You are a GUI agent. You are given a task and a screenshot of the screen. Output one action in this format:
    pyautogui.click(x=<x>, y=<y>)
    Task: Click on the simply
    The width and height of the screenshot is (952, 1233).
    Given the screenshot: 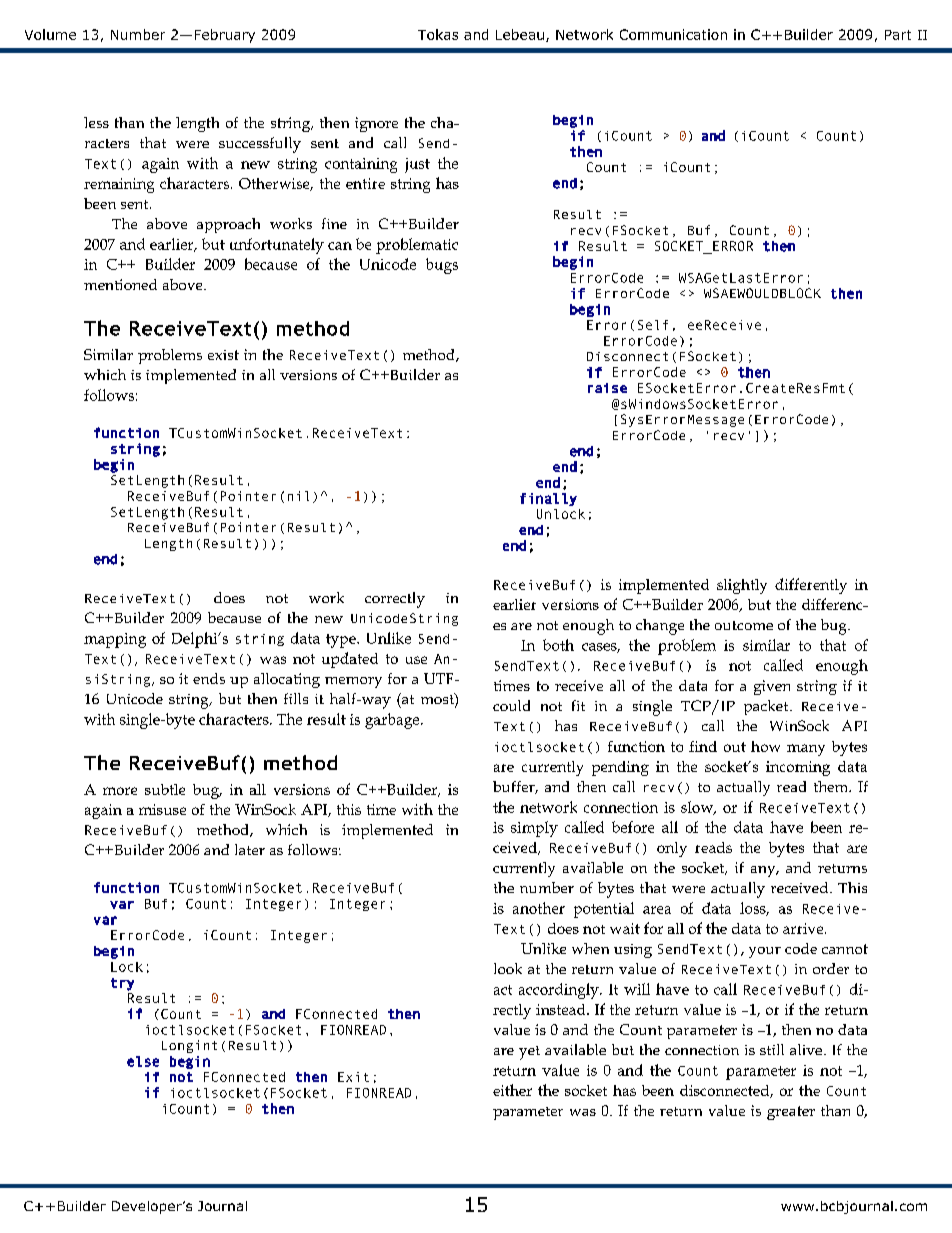 What is the action you would take?
    pyautogui.click(x=534, y=829)
